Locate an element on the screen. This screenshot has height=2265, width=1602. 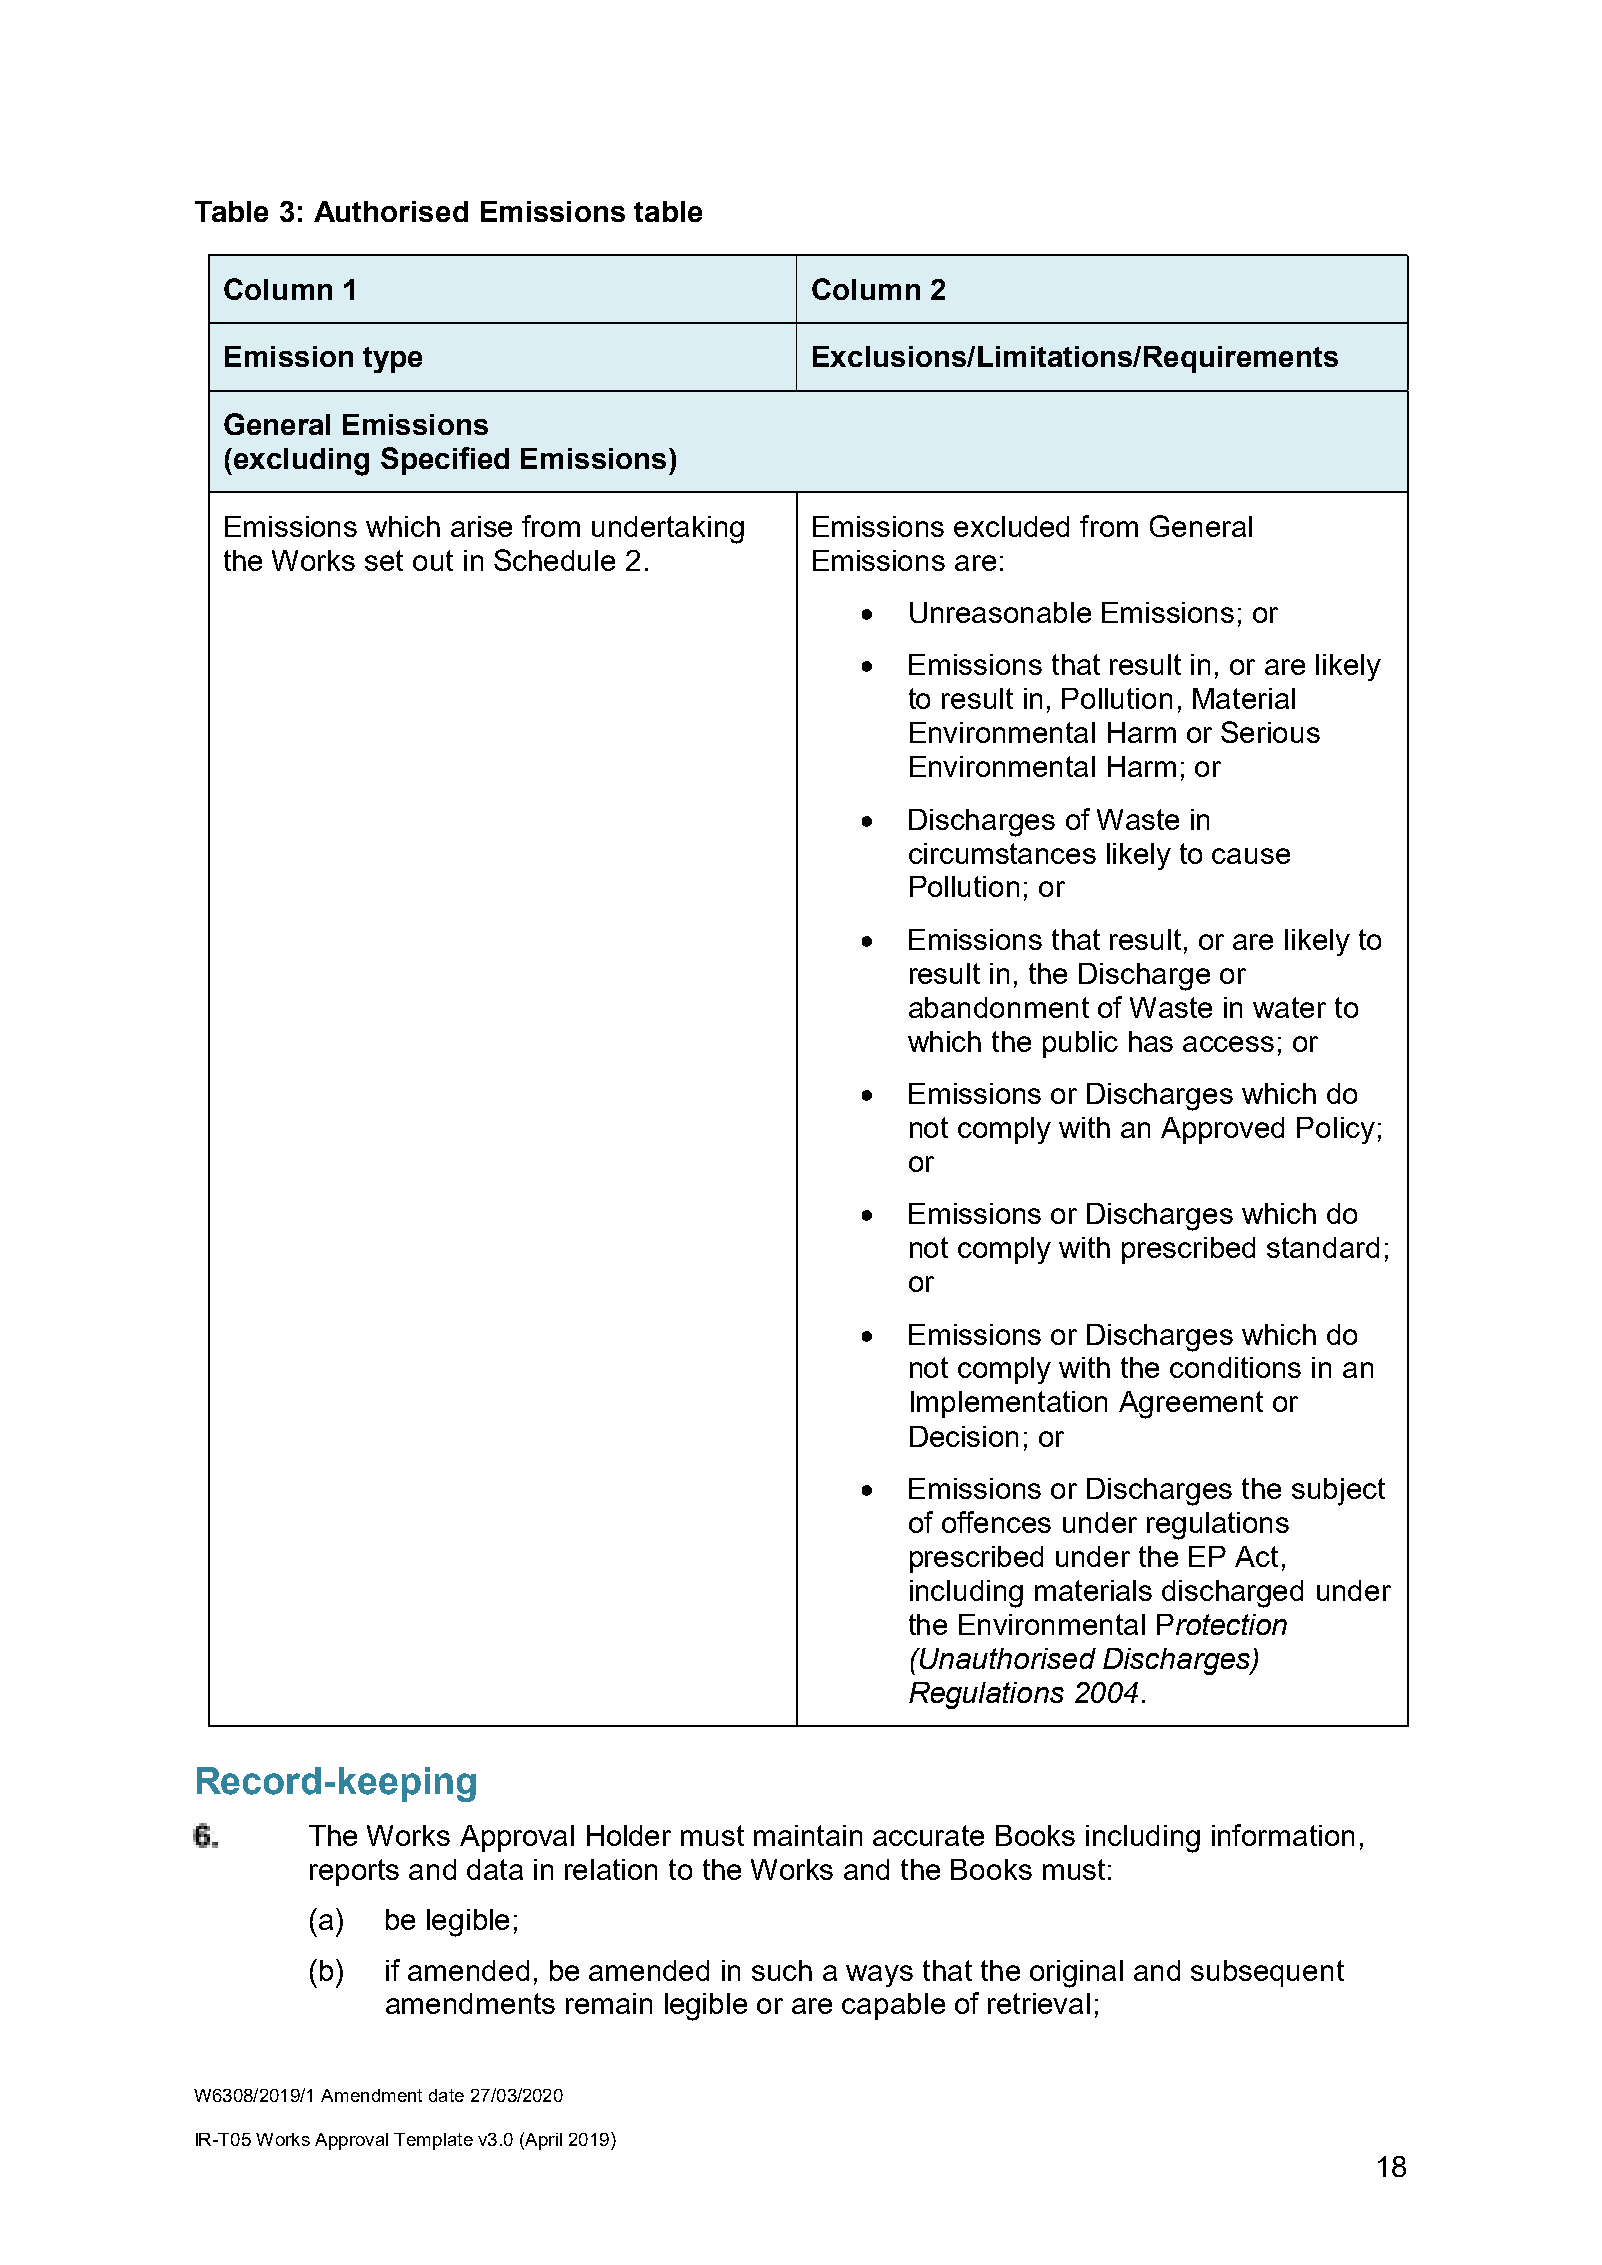
Implementation is located at coordinates (1009, 1404).
